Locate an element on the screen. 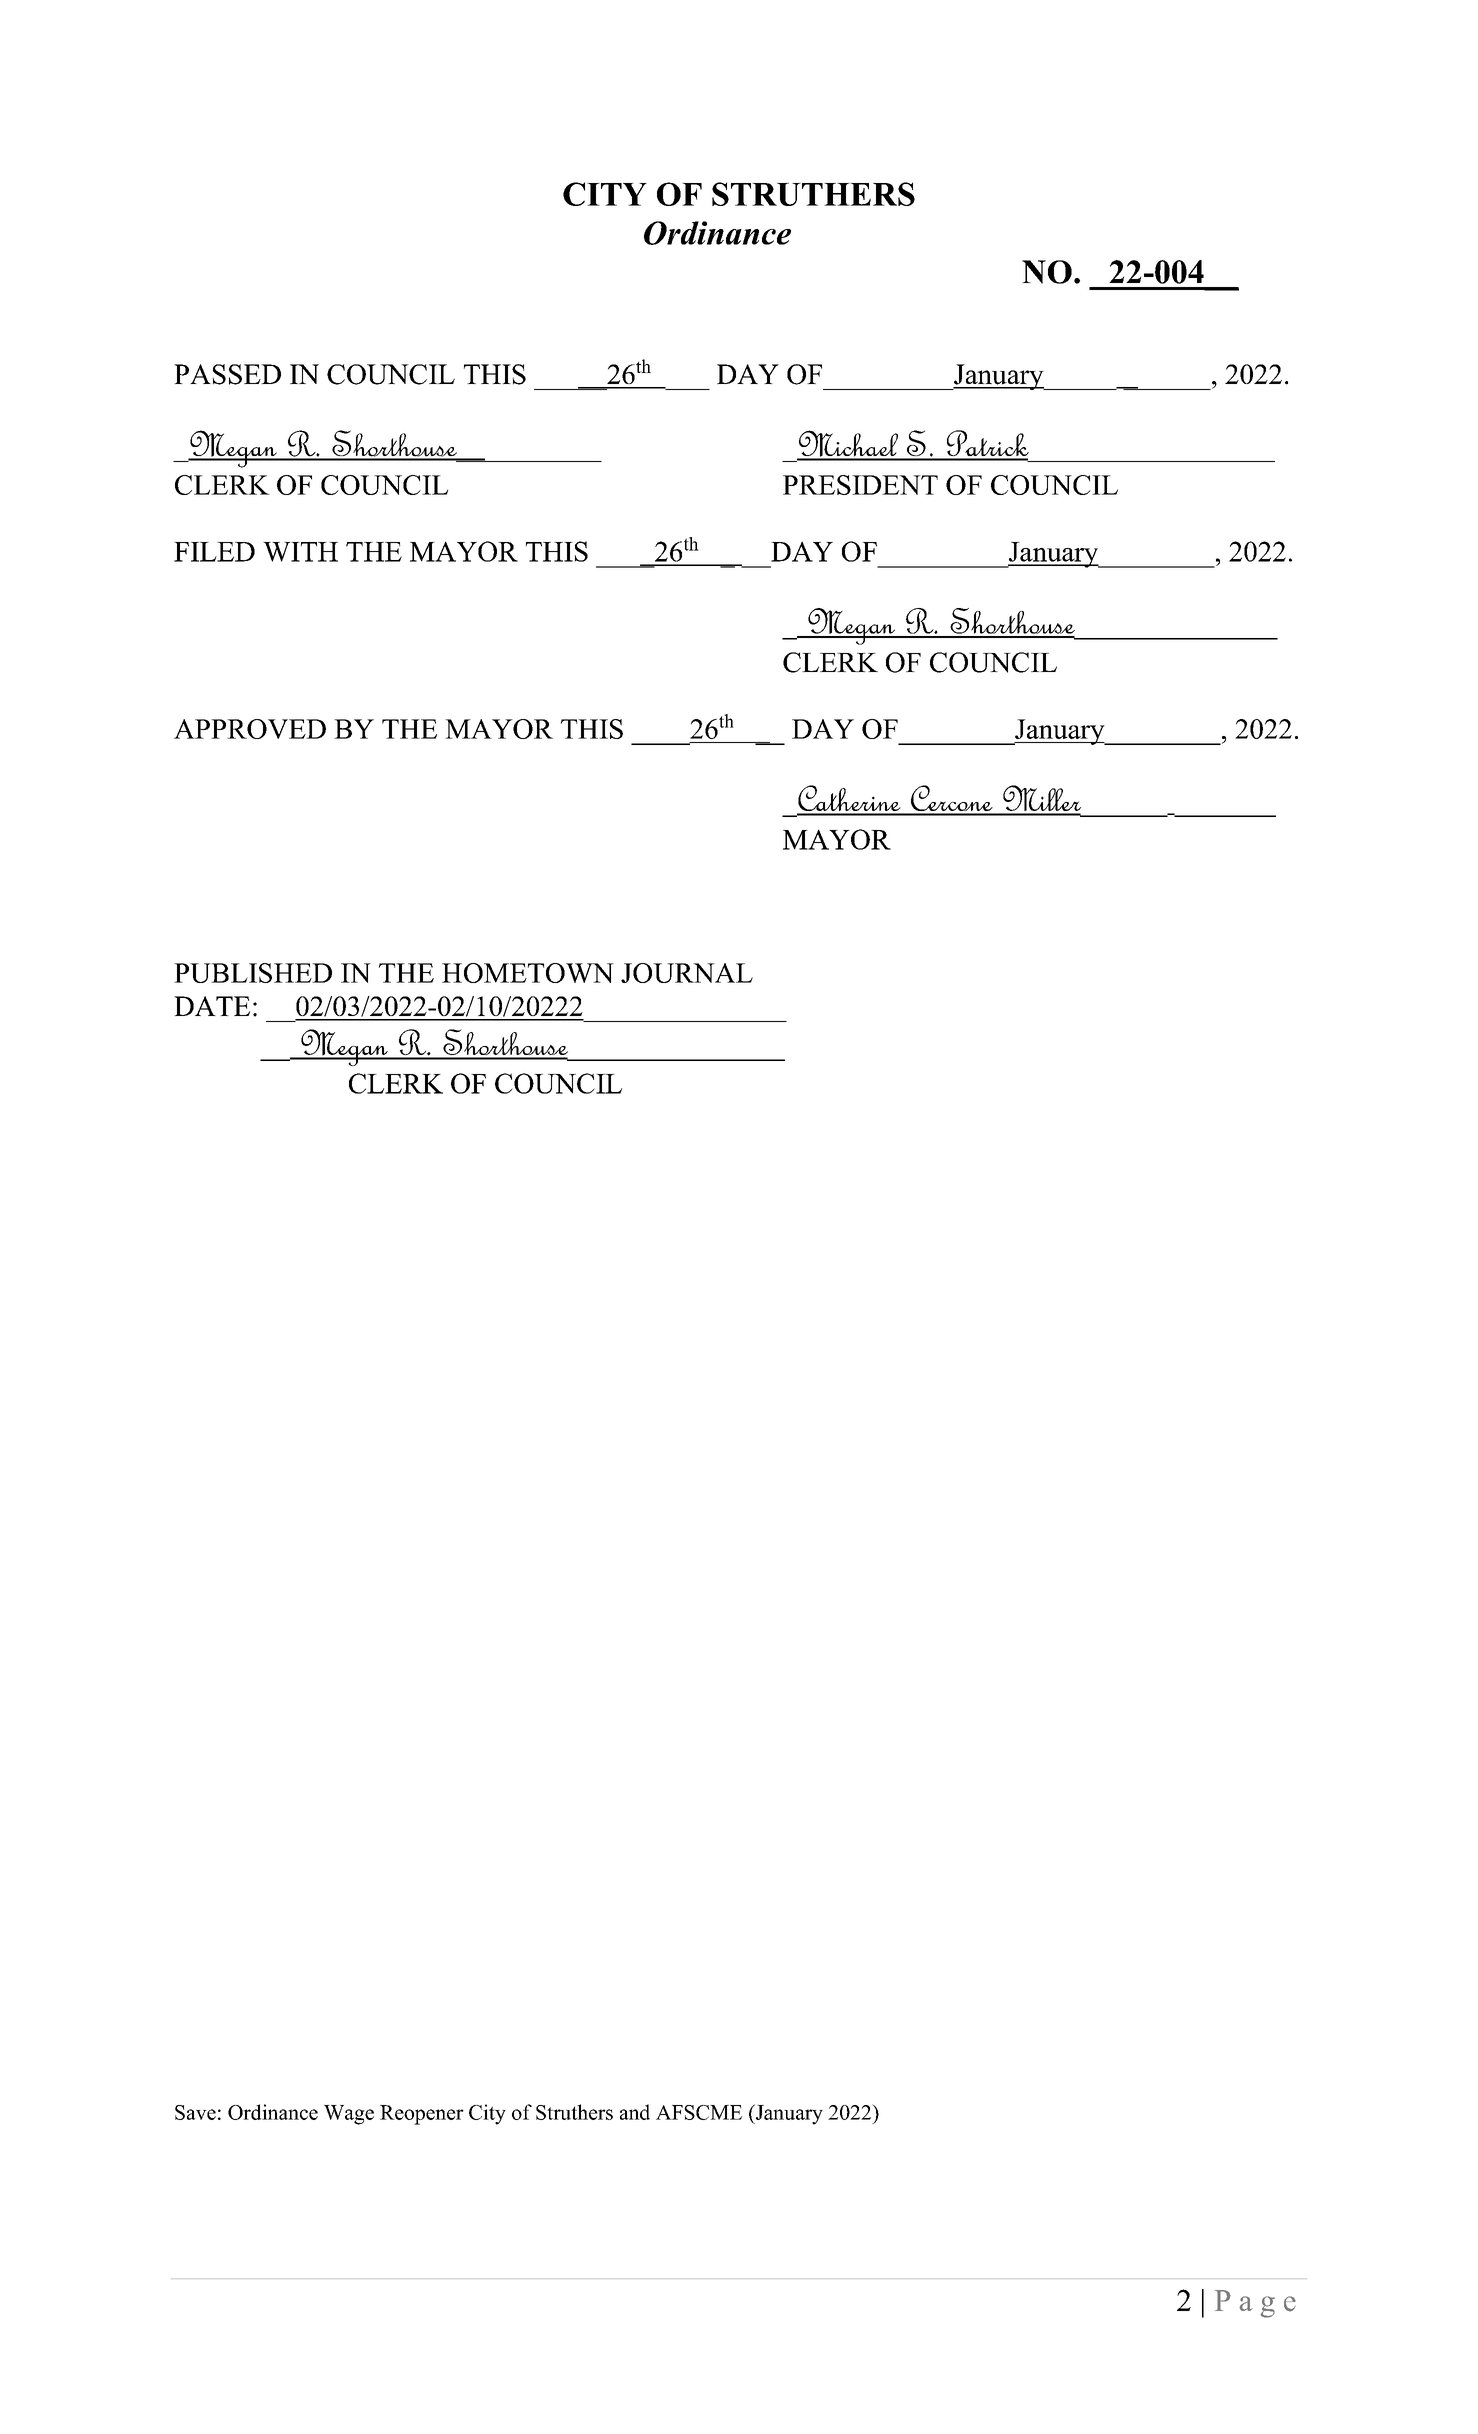 This screenshot has width=1478, height=2434. HOMETOWN is located at coordinates (528, 973).
